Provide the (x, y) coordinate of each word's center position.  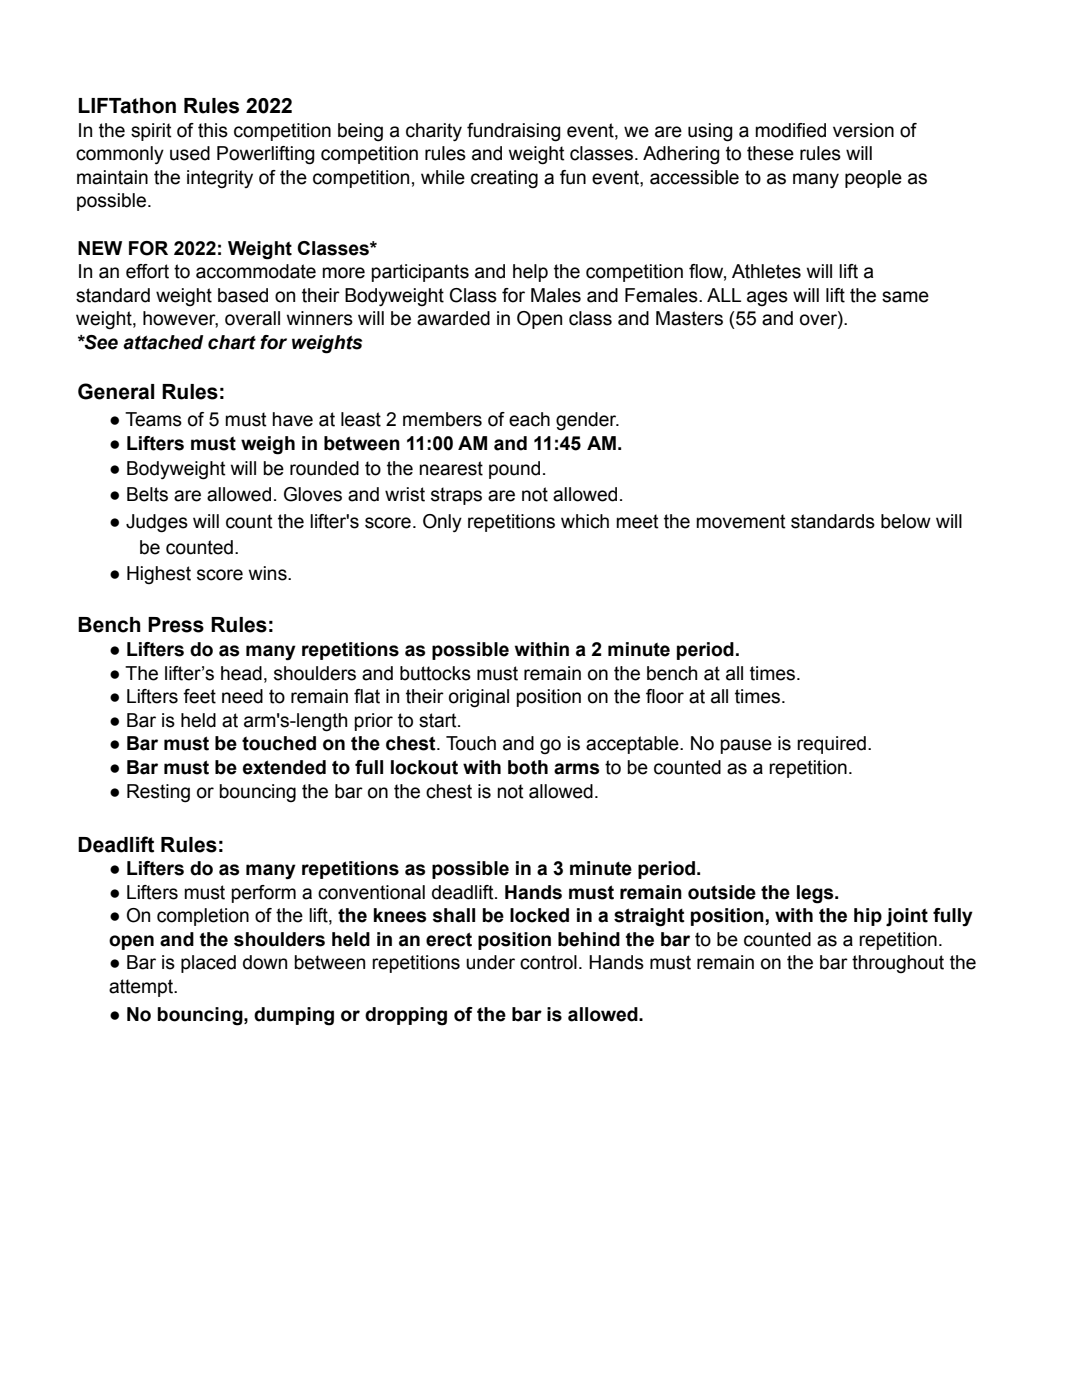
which (585, 521)
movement (741, 521)
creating (504, 179)
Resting (158, 793)
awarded (453, 318)
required (831, 745)
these (770, 153)
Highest (159, 575)
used (190, 153)
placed (208, 964)
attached (163, 342)
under (490, 962)
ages (767, 299)
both (528, 767)
